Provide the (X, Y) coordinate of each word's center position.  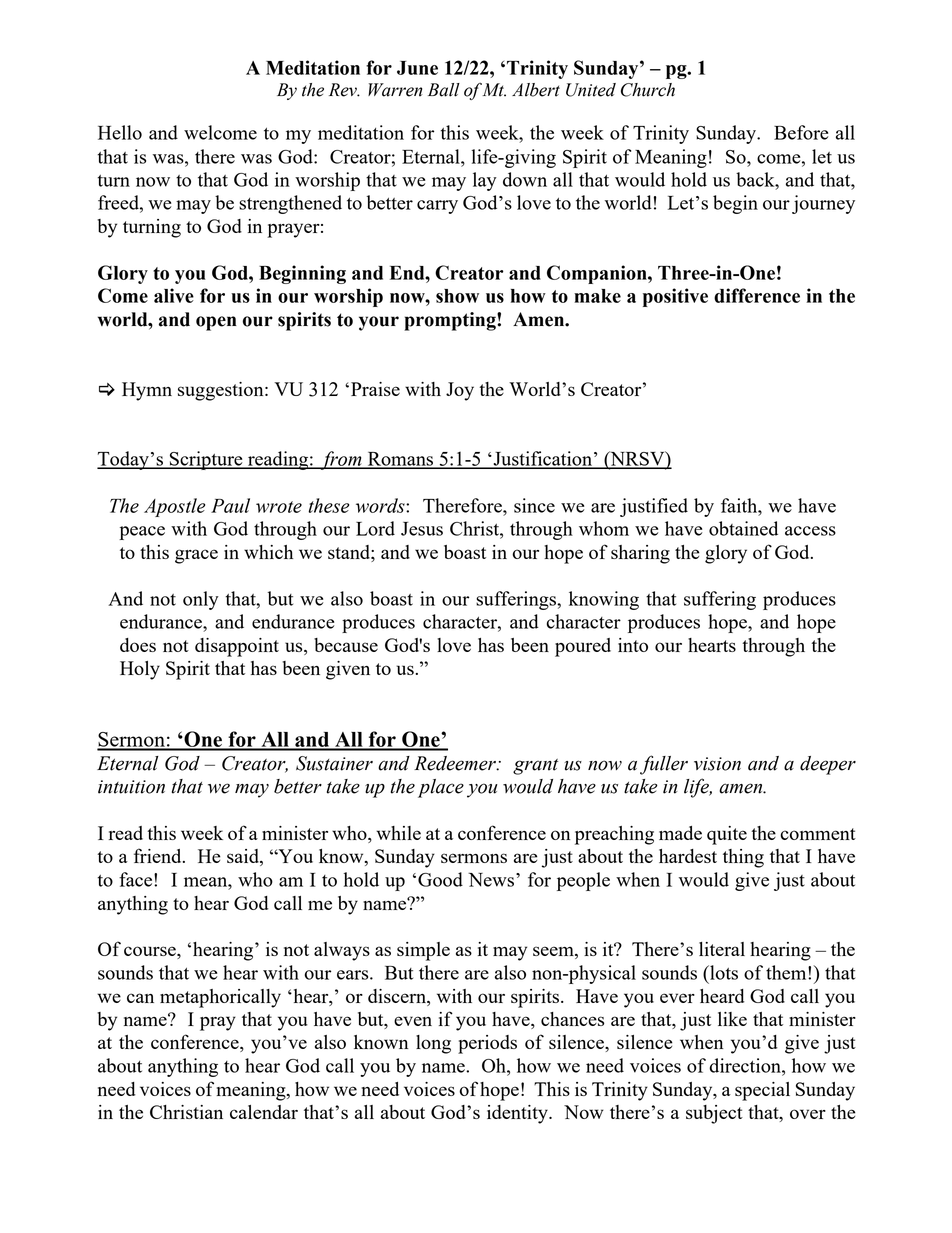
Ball (444, 90)
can (140, 998)
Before (801, 132)
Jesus (422, 529)
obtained (743, 528)
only (201, 600)
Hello (120, 132)
